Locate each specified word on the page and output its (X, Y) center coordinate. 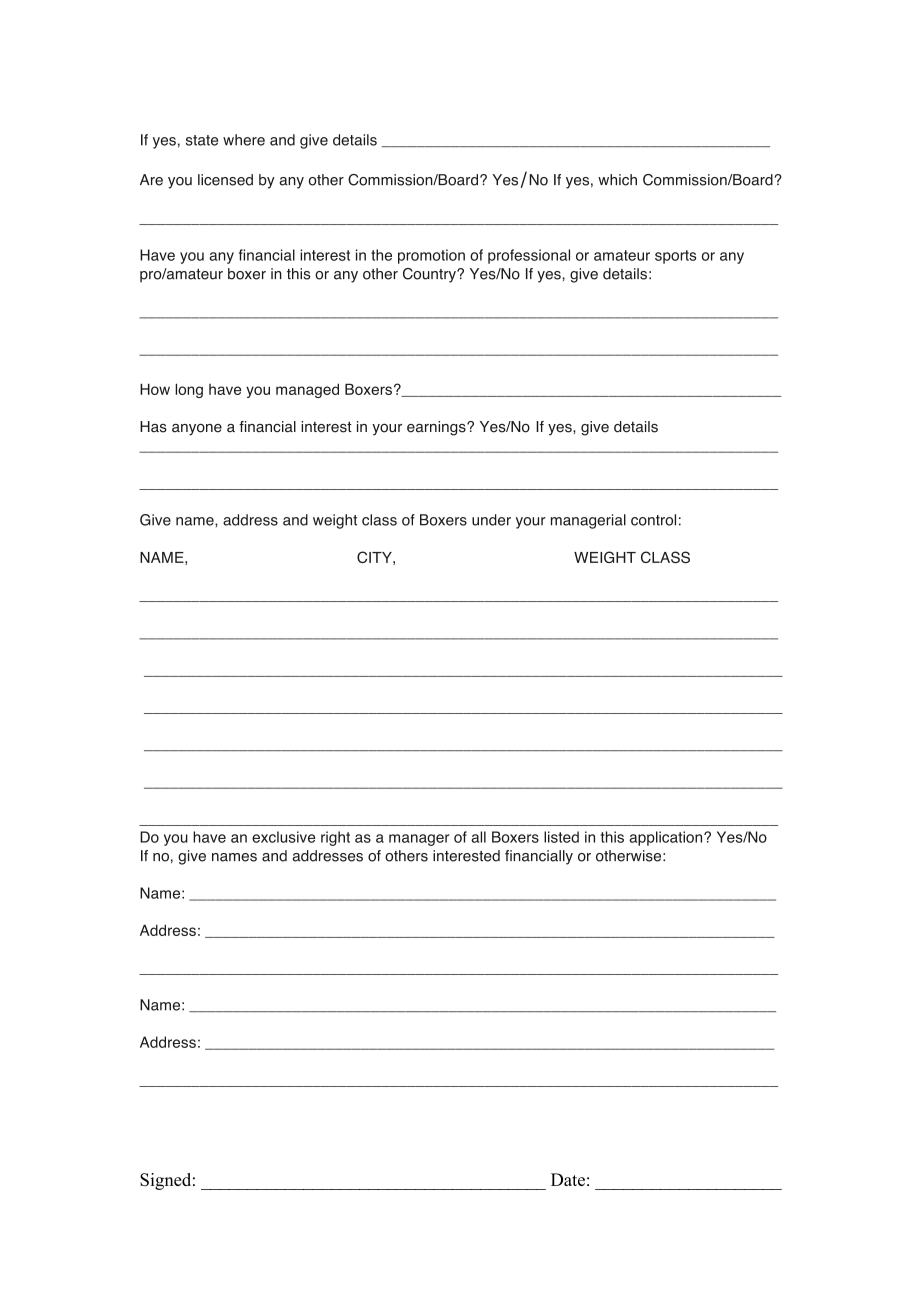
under (491, 520)
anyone (197, 430)
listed (561, 837)
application (667, 838)
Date (568, 1179)
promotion (431, 256)
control (653, 520)
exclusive (283, 837)
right (335, 838)
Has (153, 427)
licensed (225, 180)
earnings (437, 428)
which (617, 180)
